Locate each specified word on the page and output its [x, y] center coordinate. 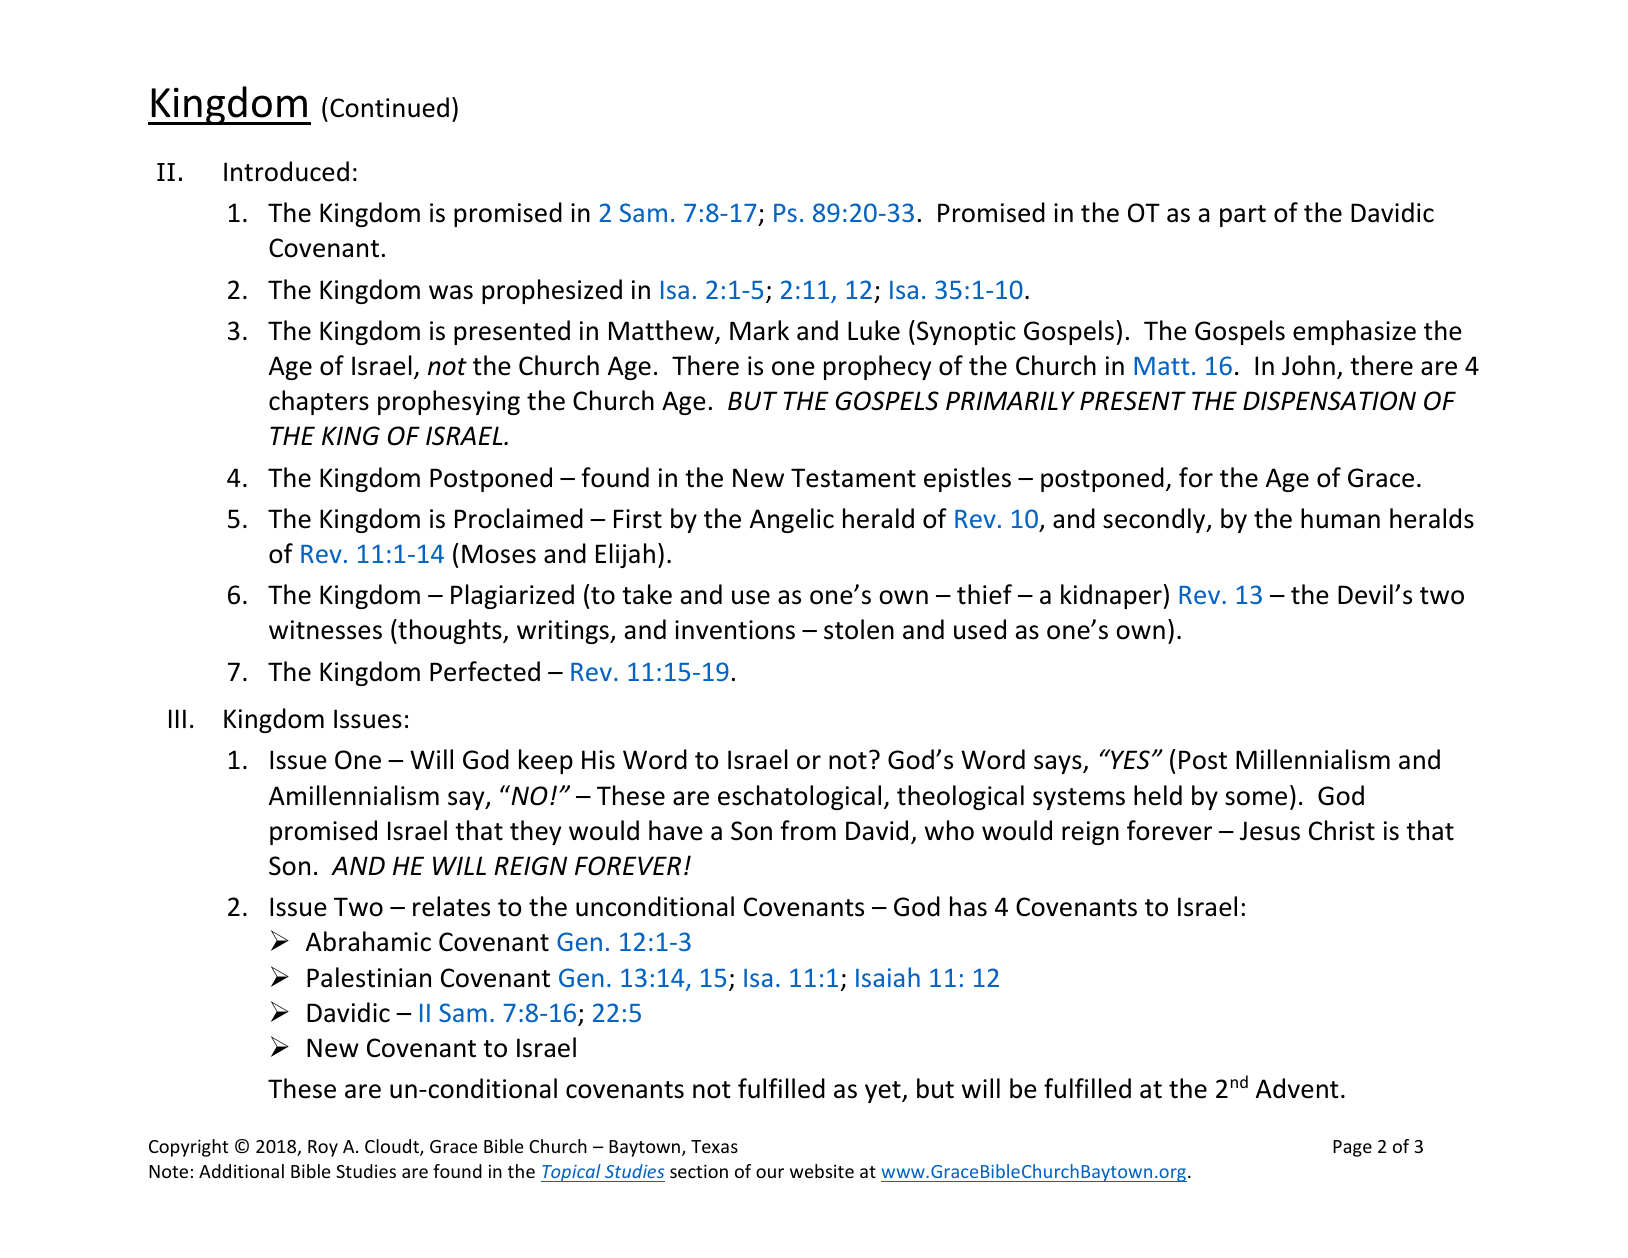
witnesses [325, 630]
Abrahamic [368, 941]
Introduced [286, 171]
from [808, 830]
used [980, 629]
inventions [735, 630]
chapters [319, 402]
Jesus [1270, 831]
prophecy [877, 367]
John [1308, 365]
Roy [323, 1148]
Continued [389, 107]
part [1243, 216]
